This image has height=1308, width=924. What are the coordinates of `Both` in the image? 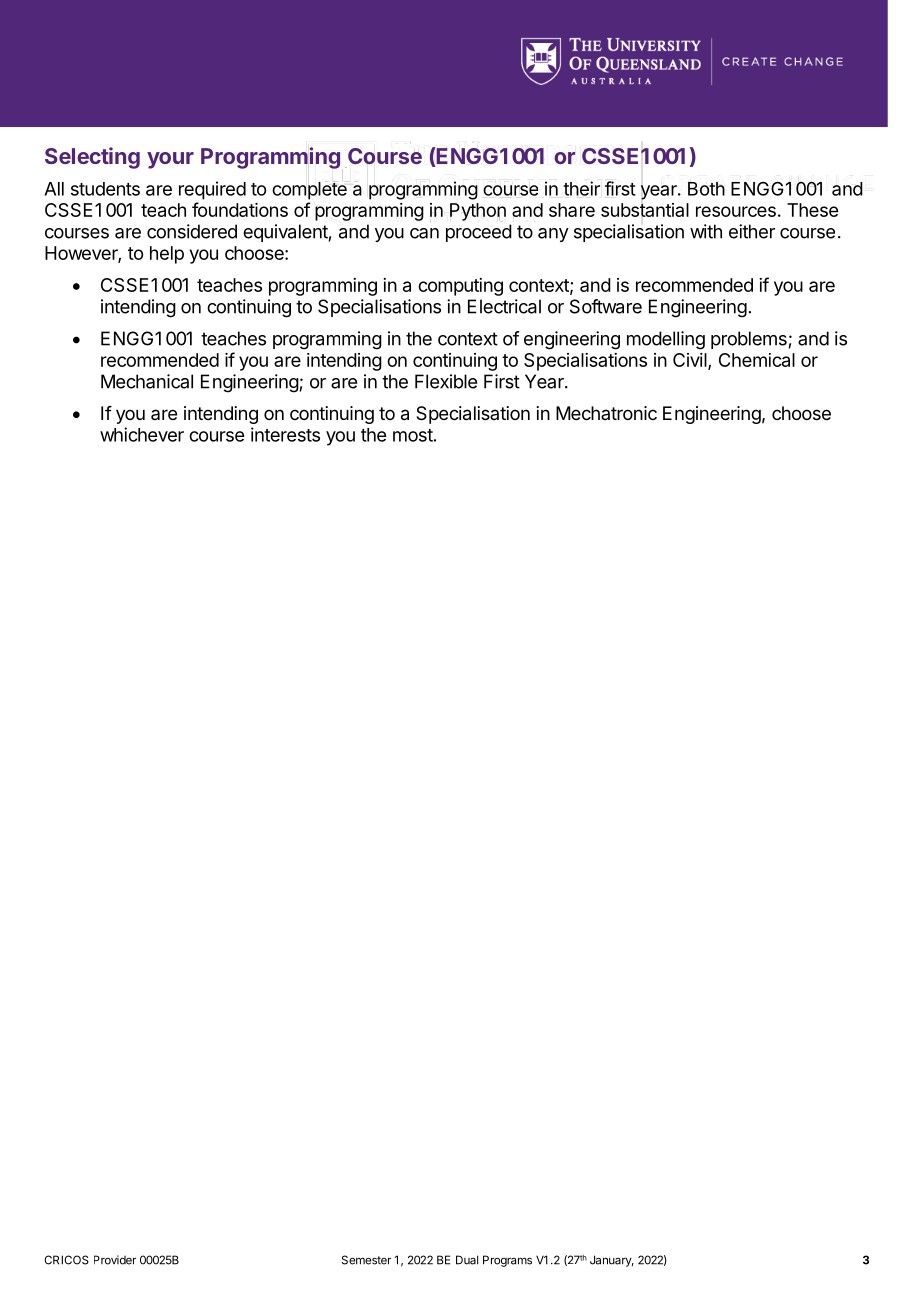 It's located at (706, 189).
